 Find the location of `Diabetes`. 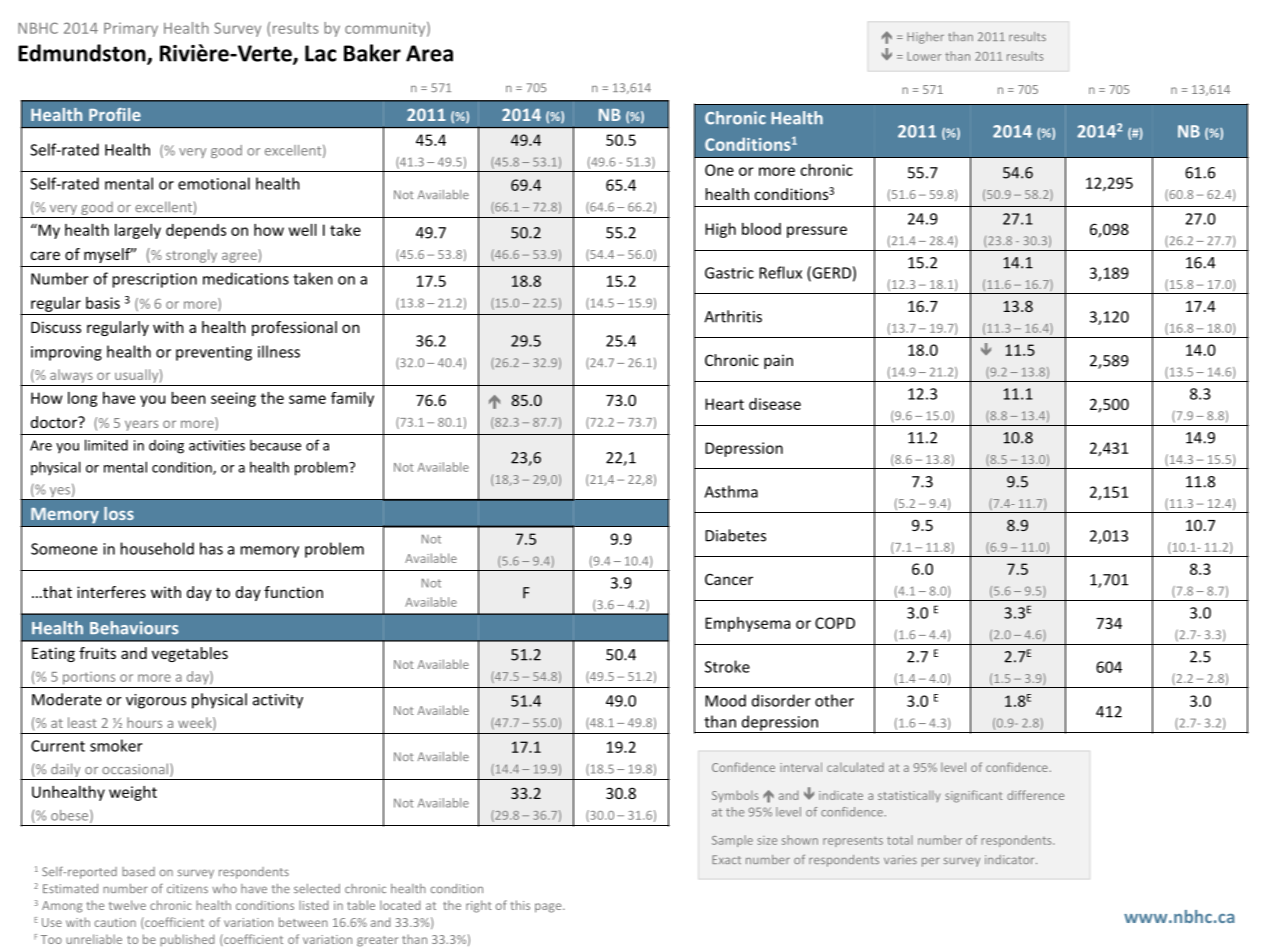

Diabetes is located at coordinates (735, 535).
